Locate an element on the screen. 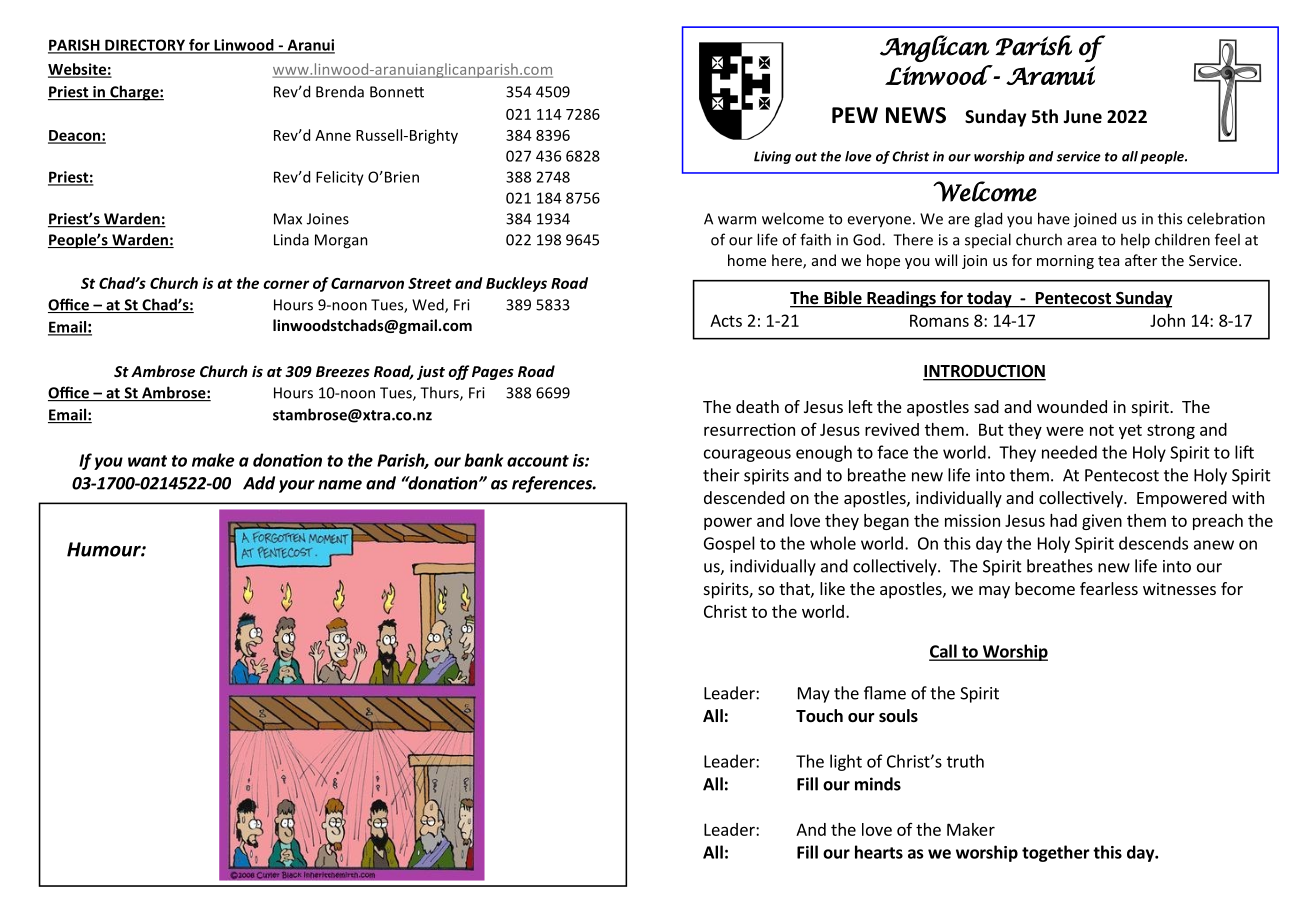  PEW is located at coordinates (855, 115).
